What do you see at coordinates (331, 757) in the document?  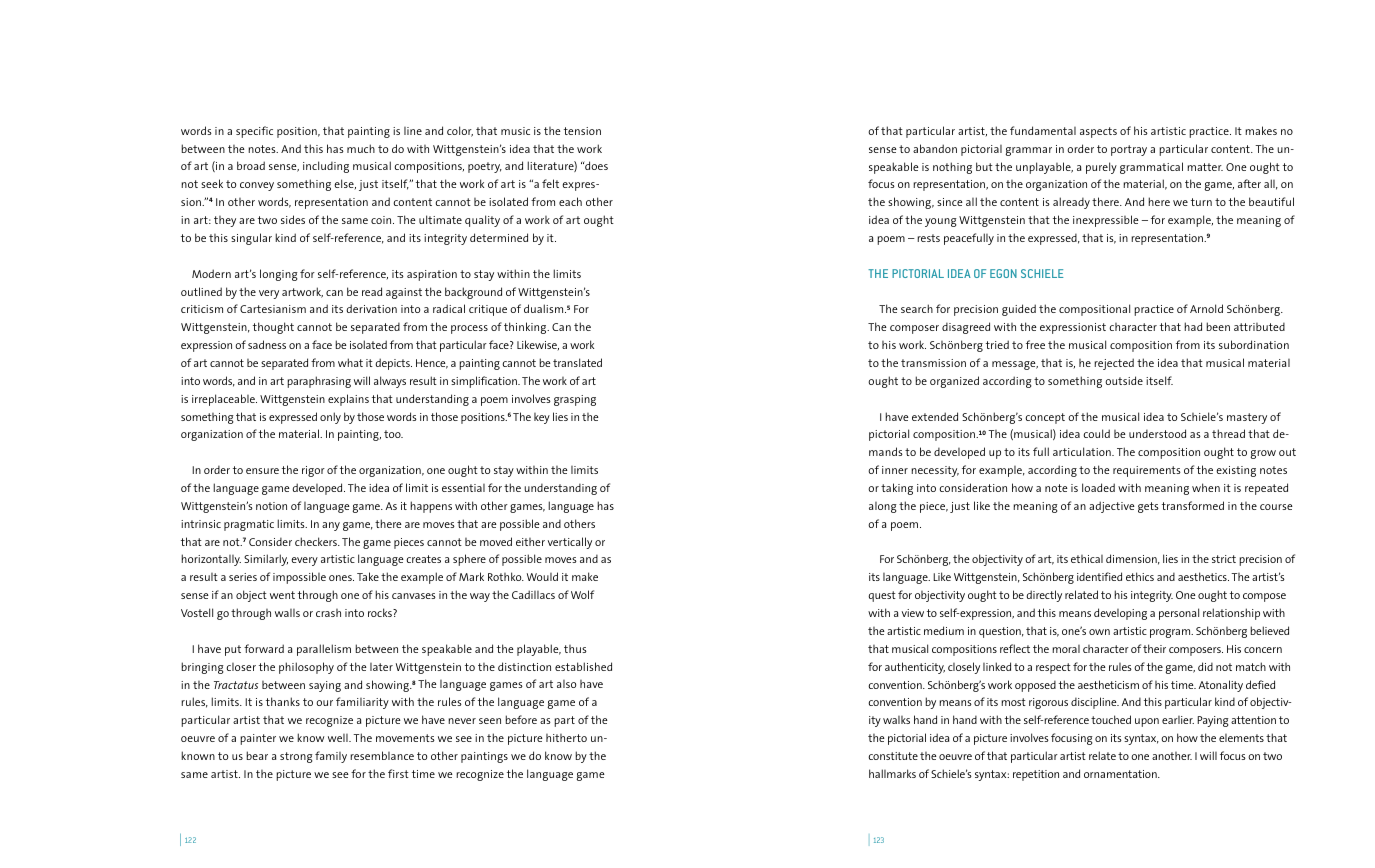 I see `family` at bounding box center [331, 757].
